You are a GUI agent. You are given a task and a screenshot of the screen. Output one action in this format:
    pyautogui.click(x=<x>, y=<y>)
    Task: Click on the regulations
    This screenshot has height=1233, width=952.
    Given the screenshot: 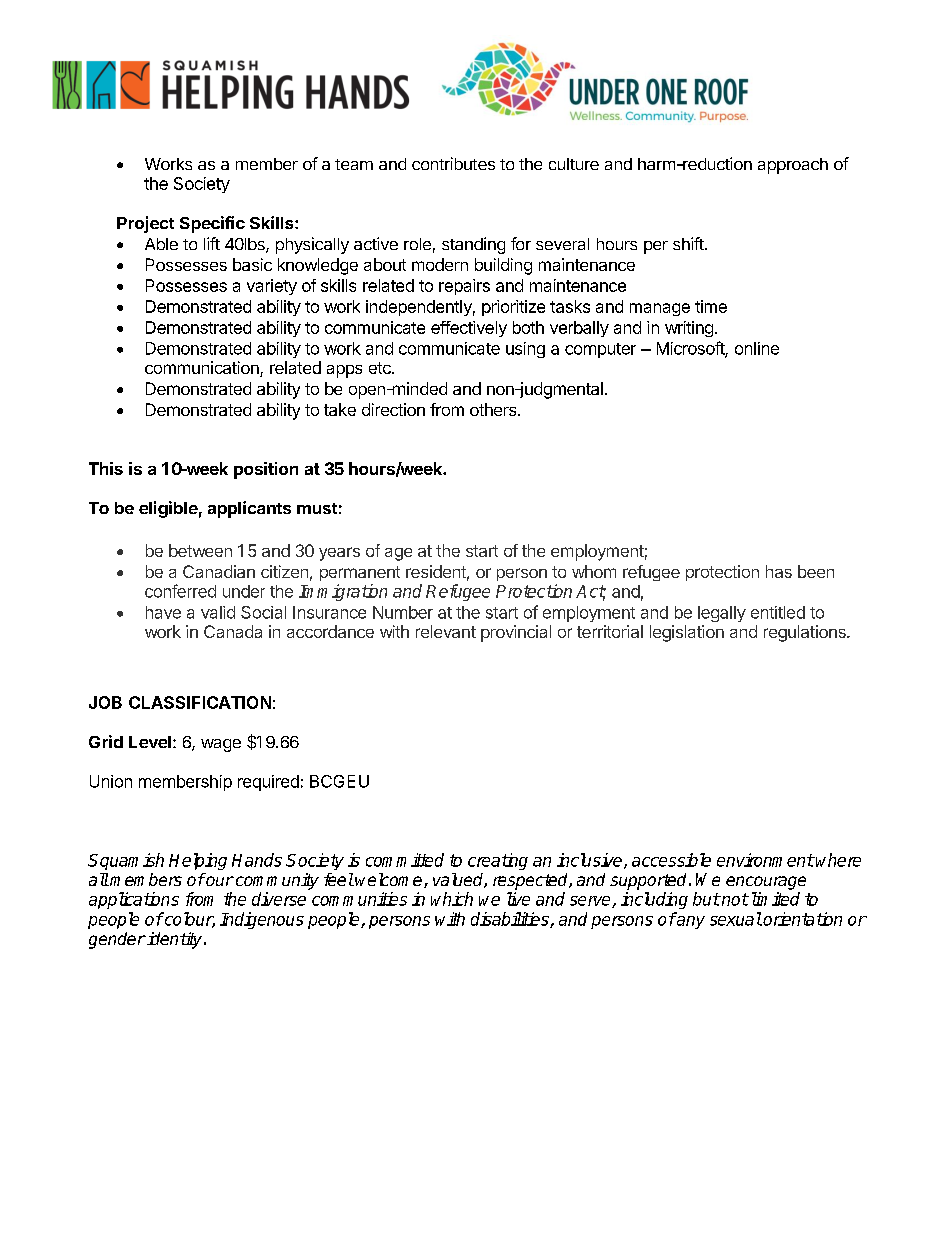 What is the action you would take?
    pyautogui.click(x=806, y=633)
